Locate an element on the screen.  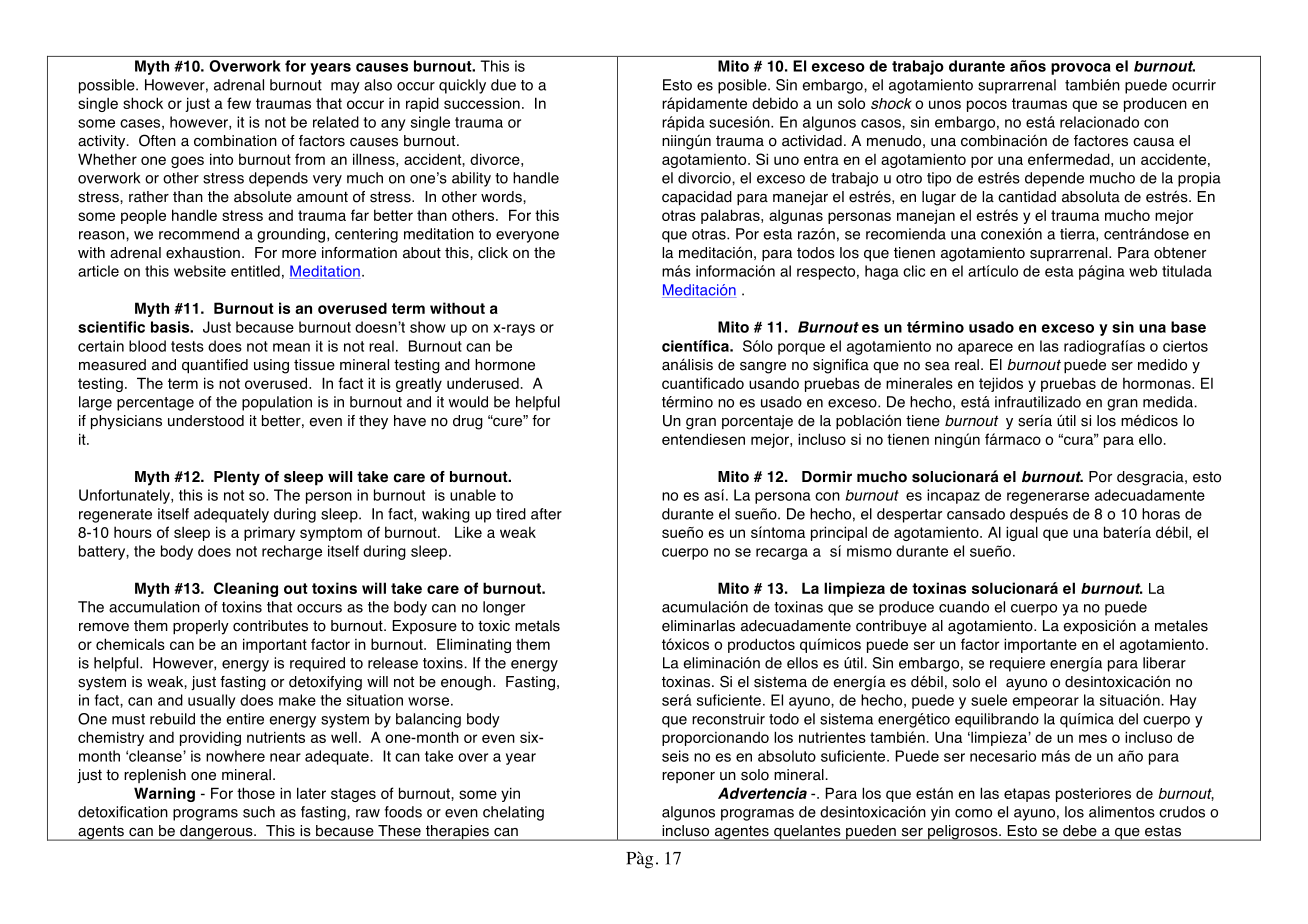
longer is located at coordinates (504, 608).
